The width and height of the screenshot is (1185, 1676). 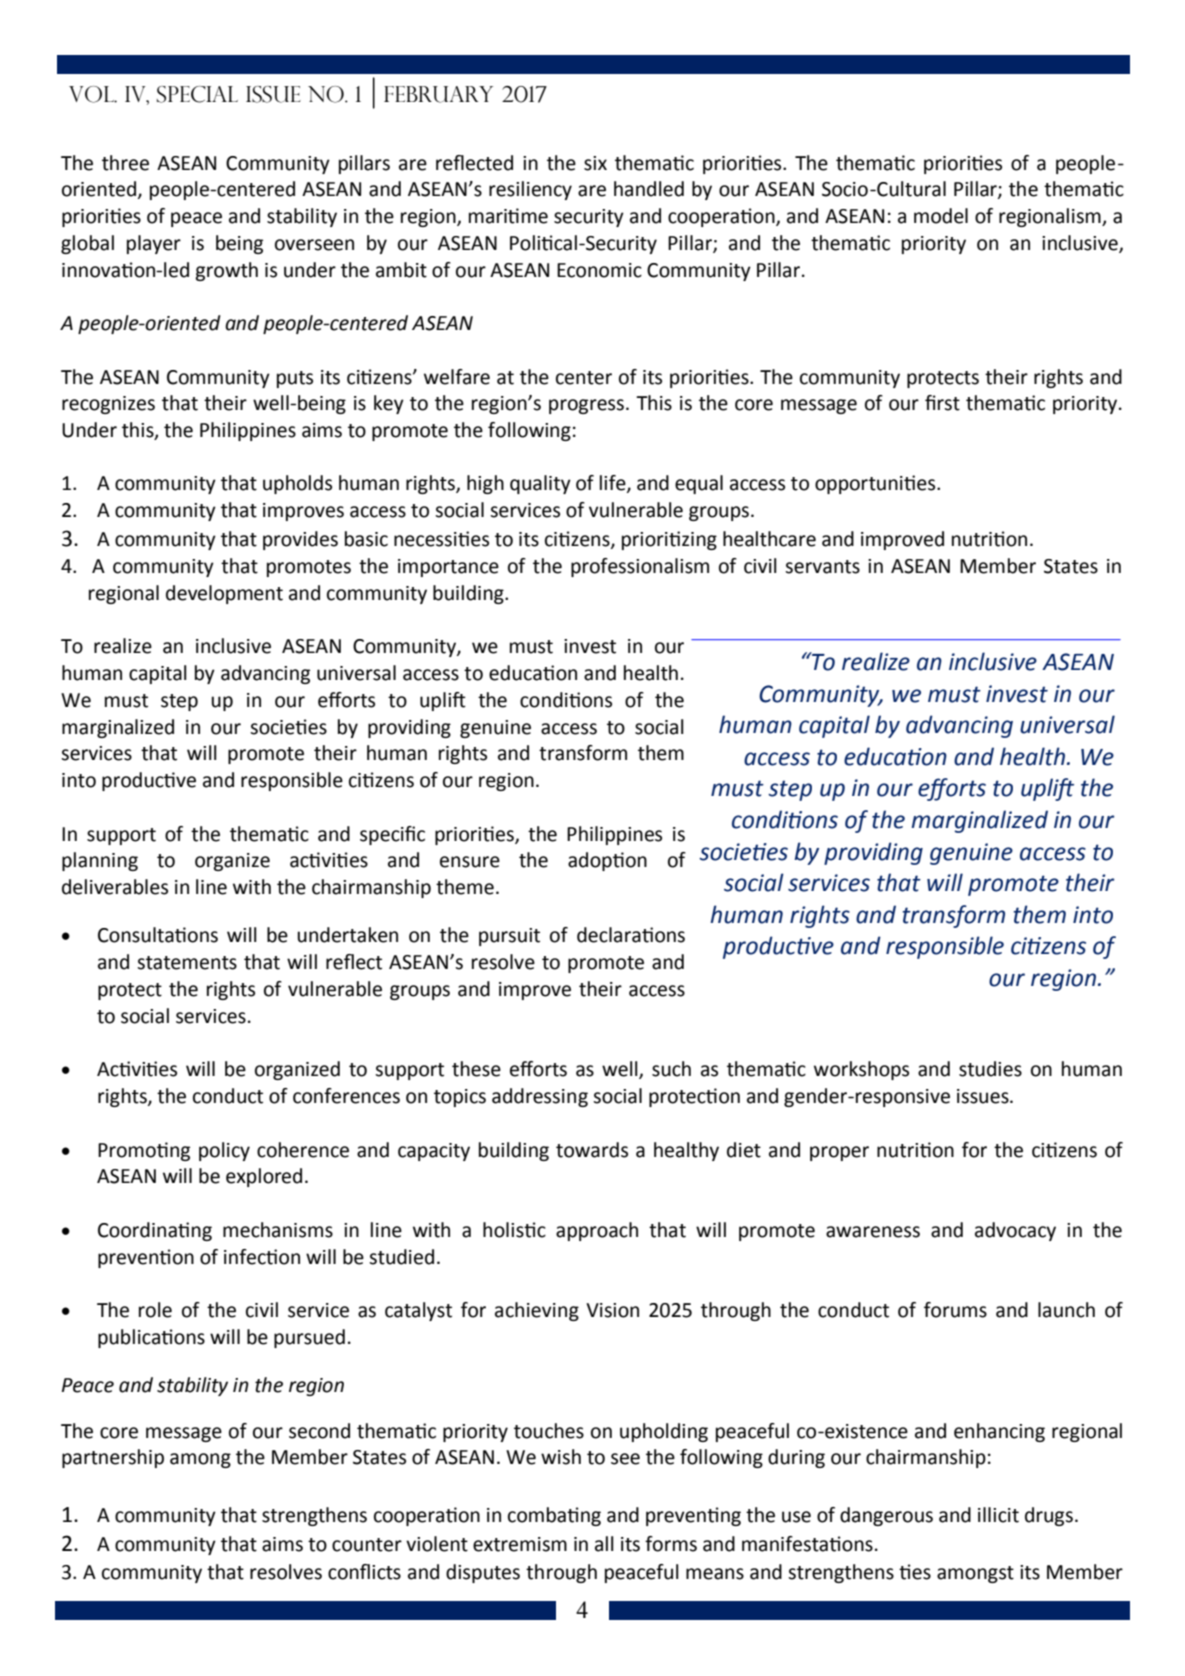 I want to click on combating, so click(x=554, y=1516).
